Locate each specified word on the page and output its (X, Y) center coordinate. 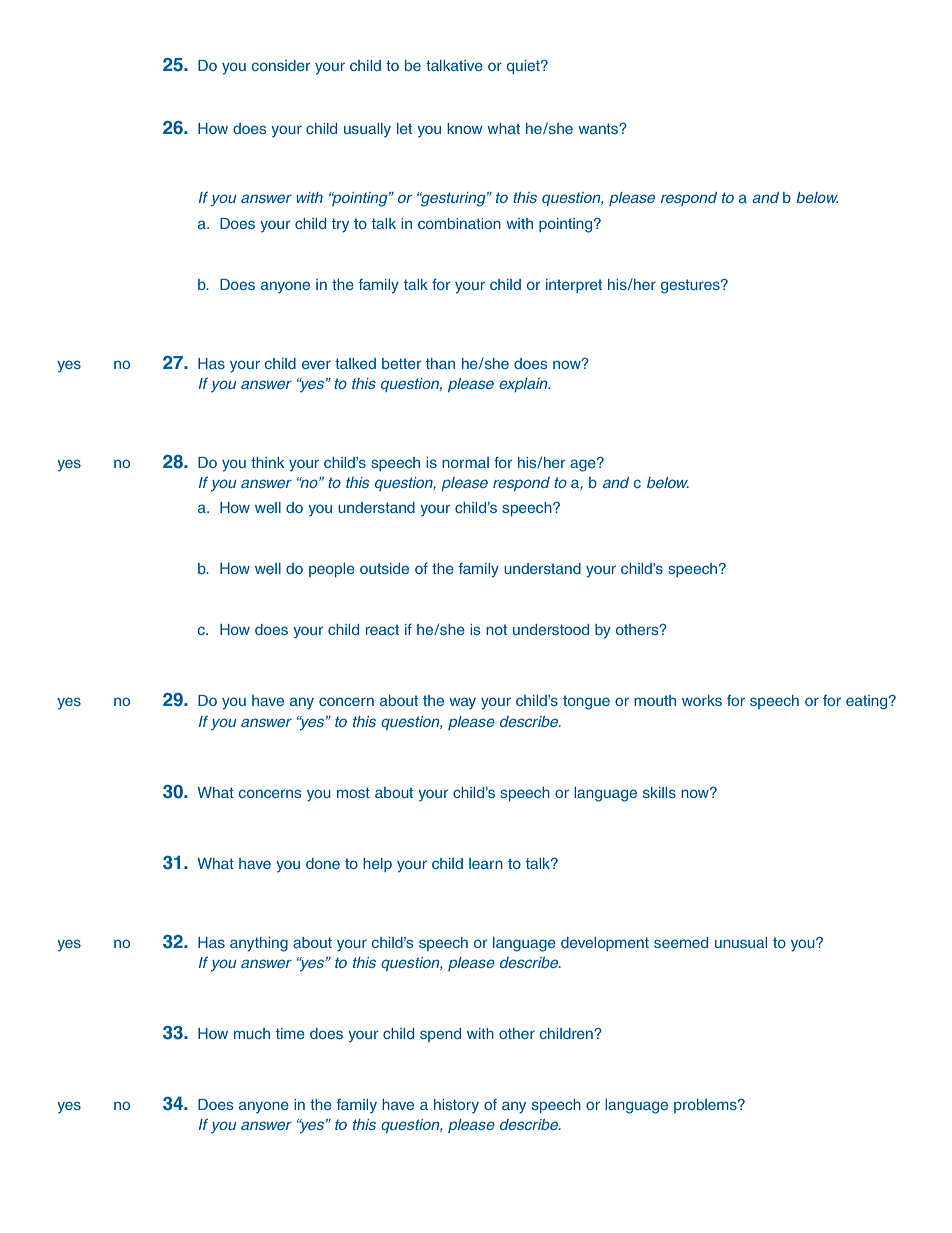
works (702, 700)
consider (281, 65)
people (332, 570)
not (496, 629)
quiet (524, 67)
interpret (574, 286)
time (290, 1033)
